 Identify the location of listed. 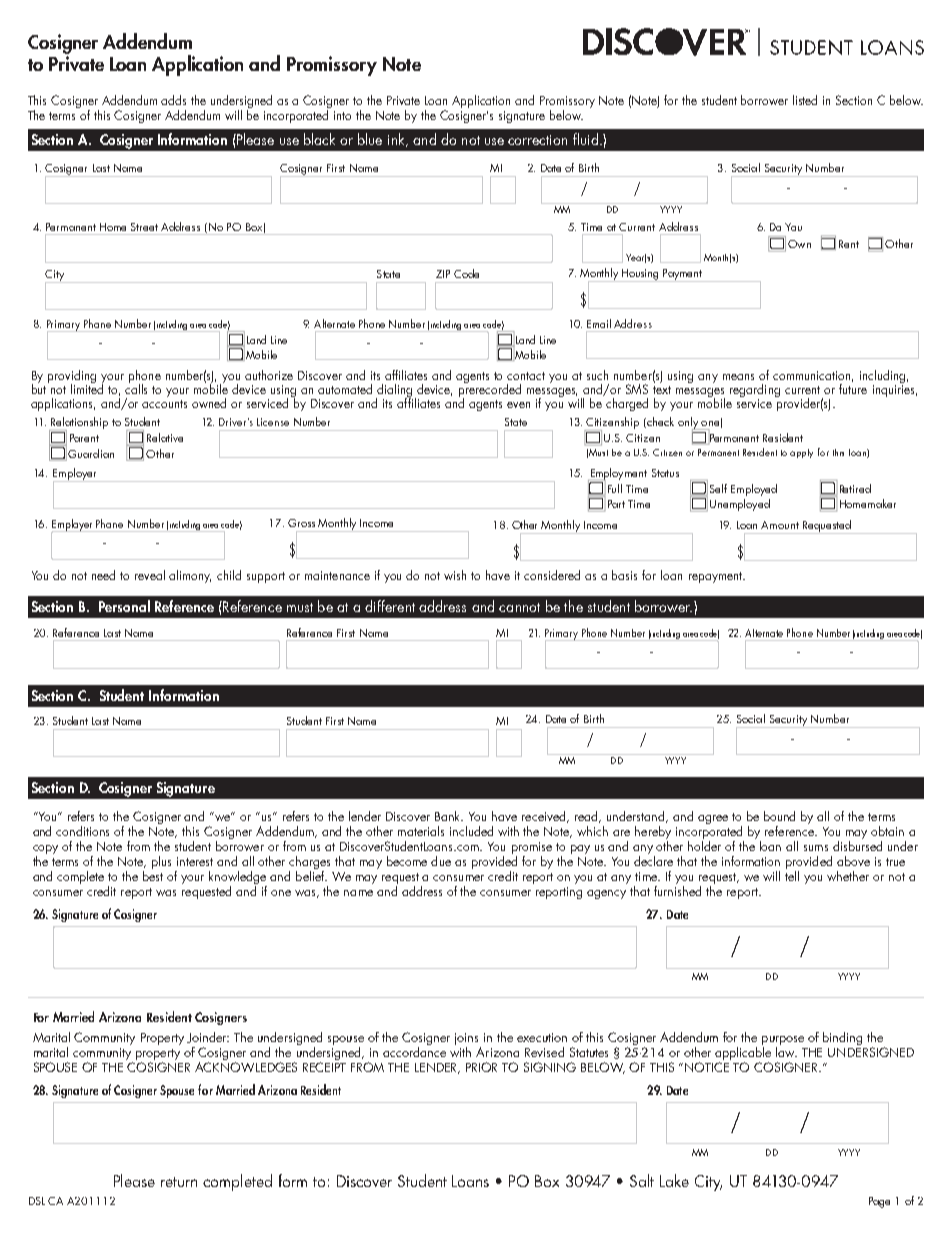
(805, 100).
